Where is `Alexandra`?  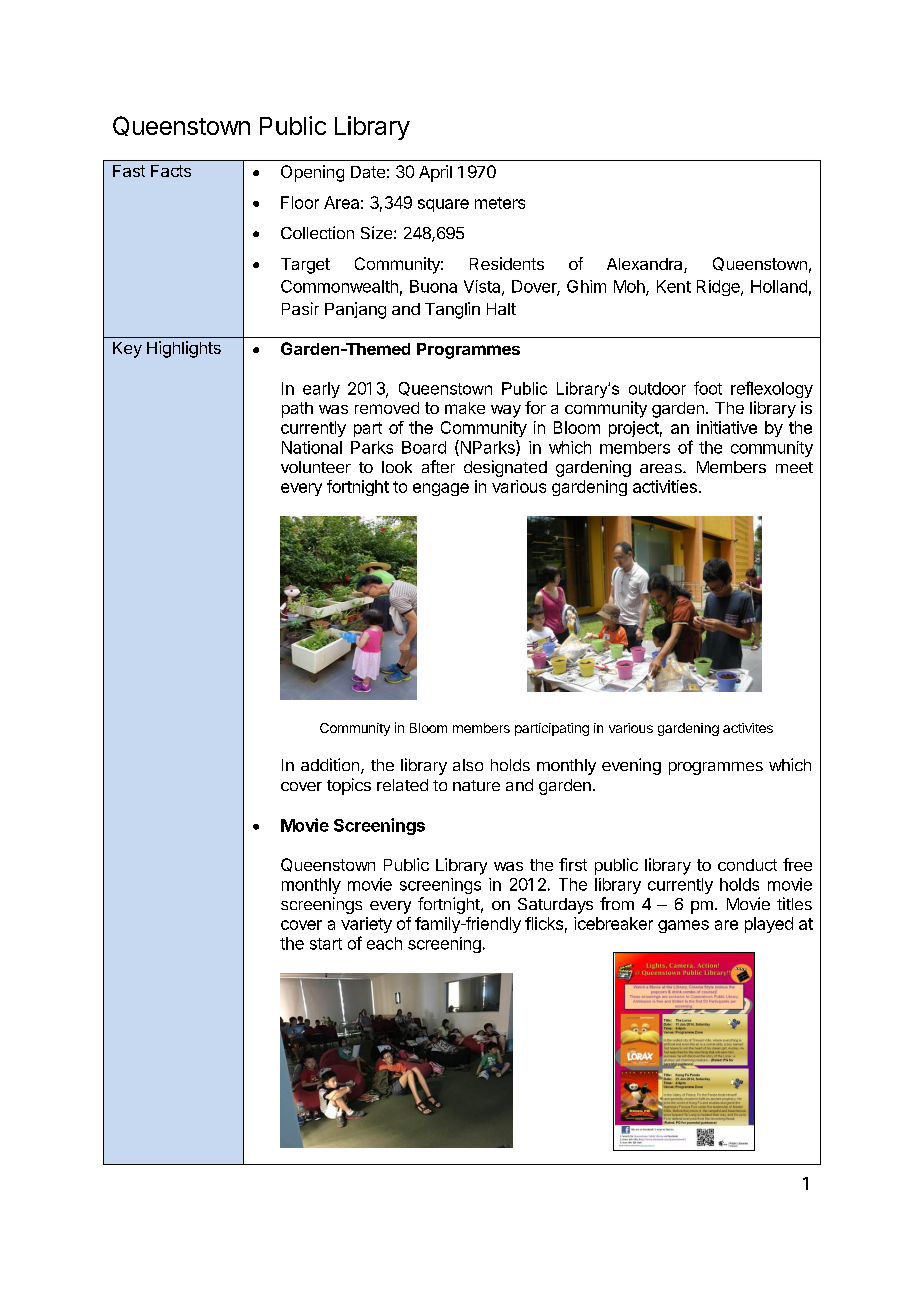
Alexandra is located at coordinates (646, 265).
